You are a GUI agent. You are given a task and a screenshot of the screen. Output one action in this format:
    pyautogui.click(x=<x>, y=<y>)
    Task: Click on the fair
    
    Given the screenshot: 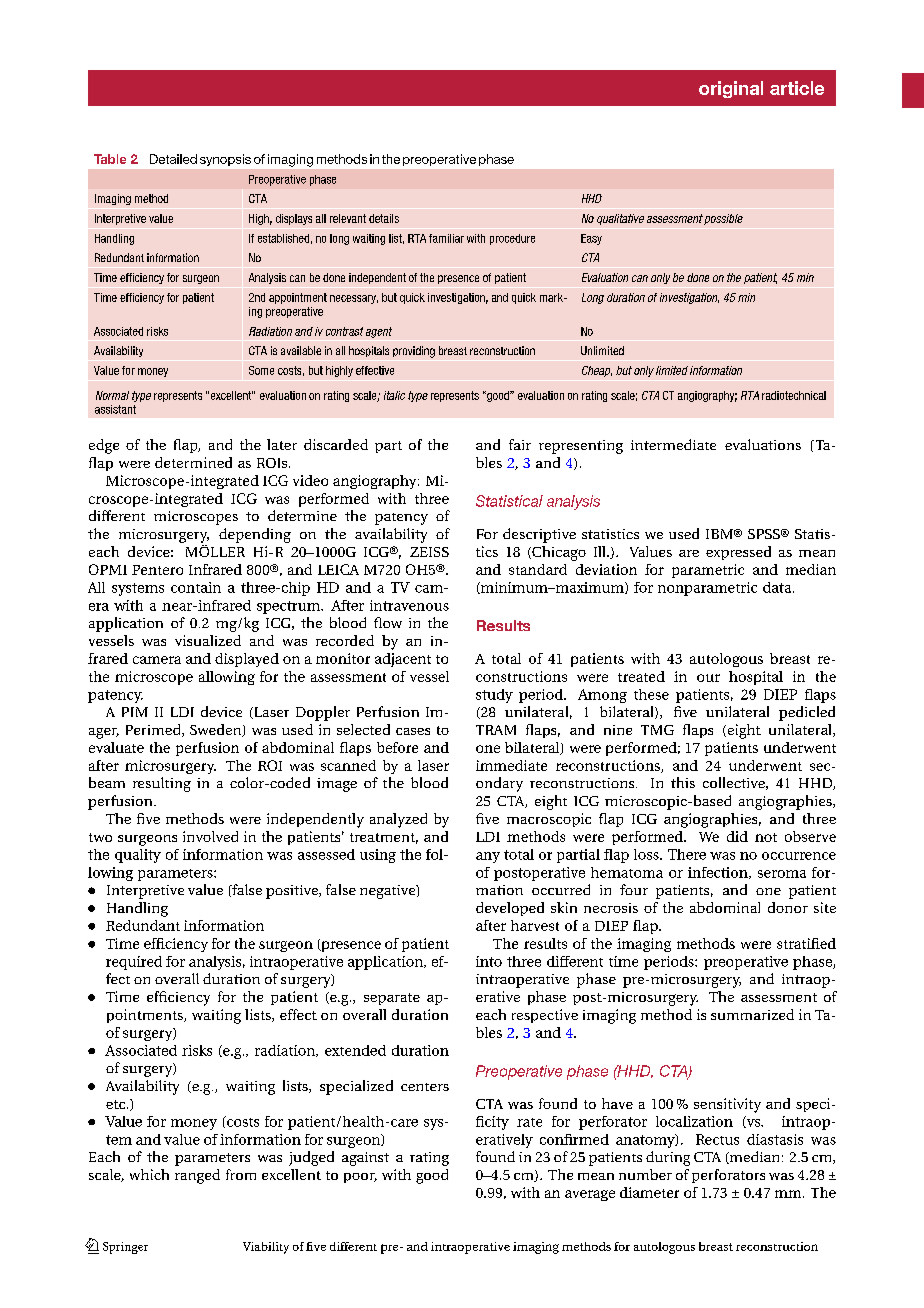 What is the action you would take?
    pyautogui.click(x=520, y=444)
